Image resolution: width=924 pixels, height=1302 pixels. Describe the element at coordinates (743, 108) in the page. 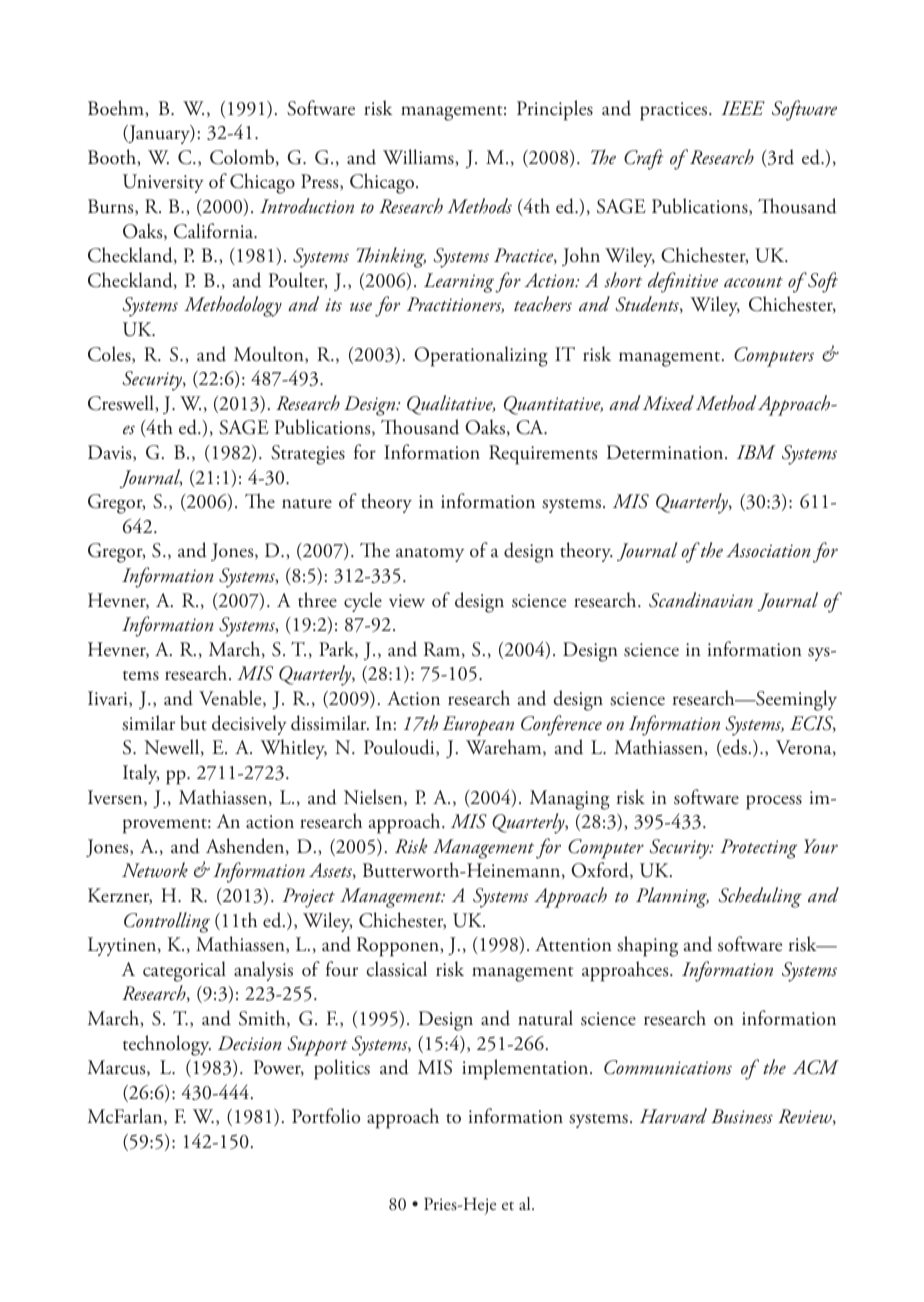

I see `IEEE` at that location.
